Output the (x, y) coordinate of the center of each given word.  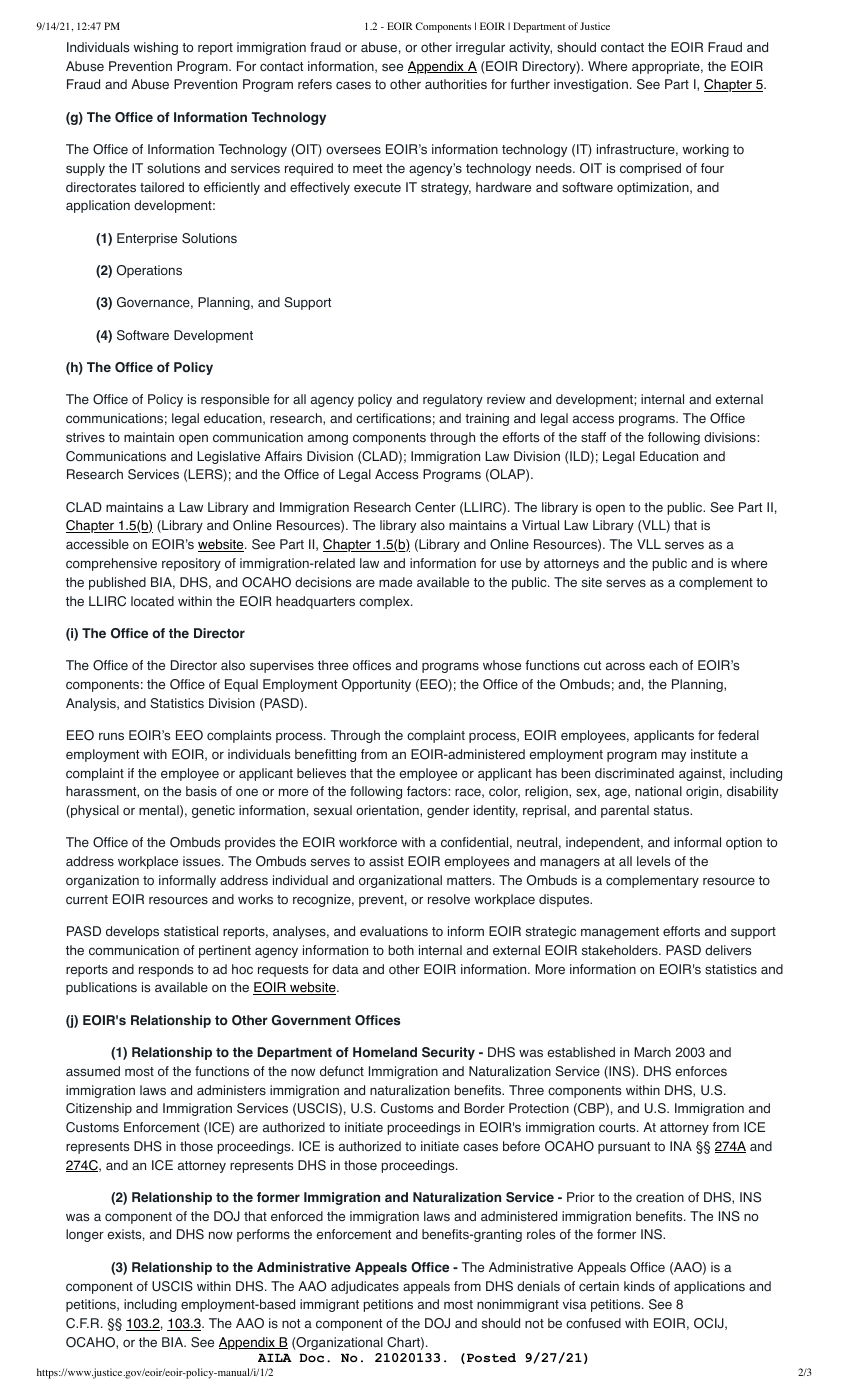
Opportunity (376, 685)
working (706, 150)
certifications (393, 418)
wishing (156, 48)
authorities (456, 84)
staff (593, 437)
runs (111, 736)
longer (85, 1235)
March (652, 1052)
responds (166, 970)
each (663, 665)
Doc (311, 1358)
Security (448, 1053)
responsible (235, 400)
